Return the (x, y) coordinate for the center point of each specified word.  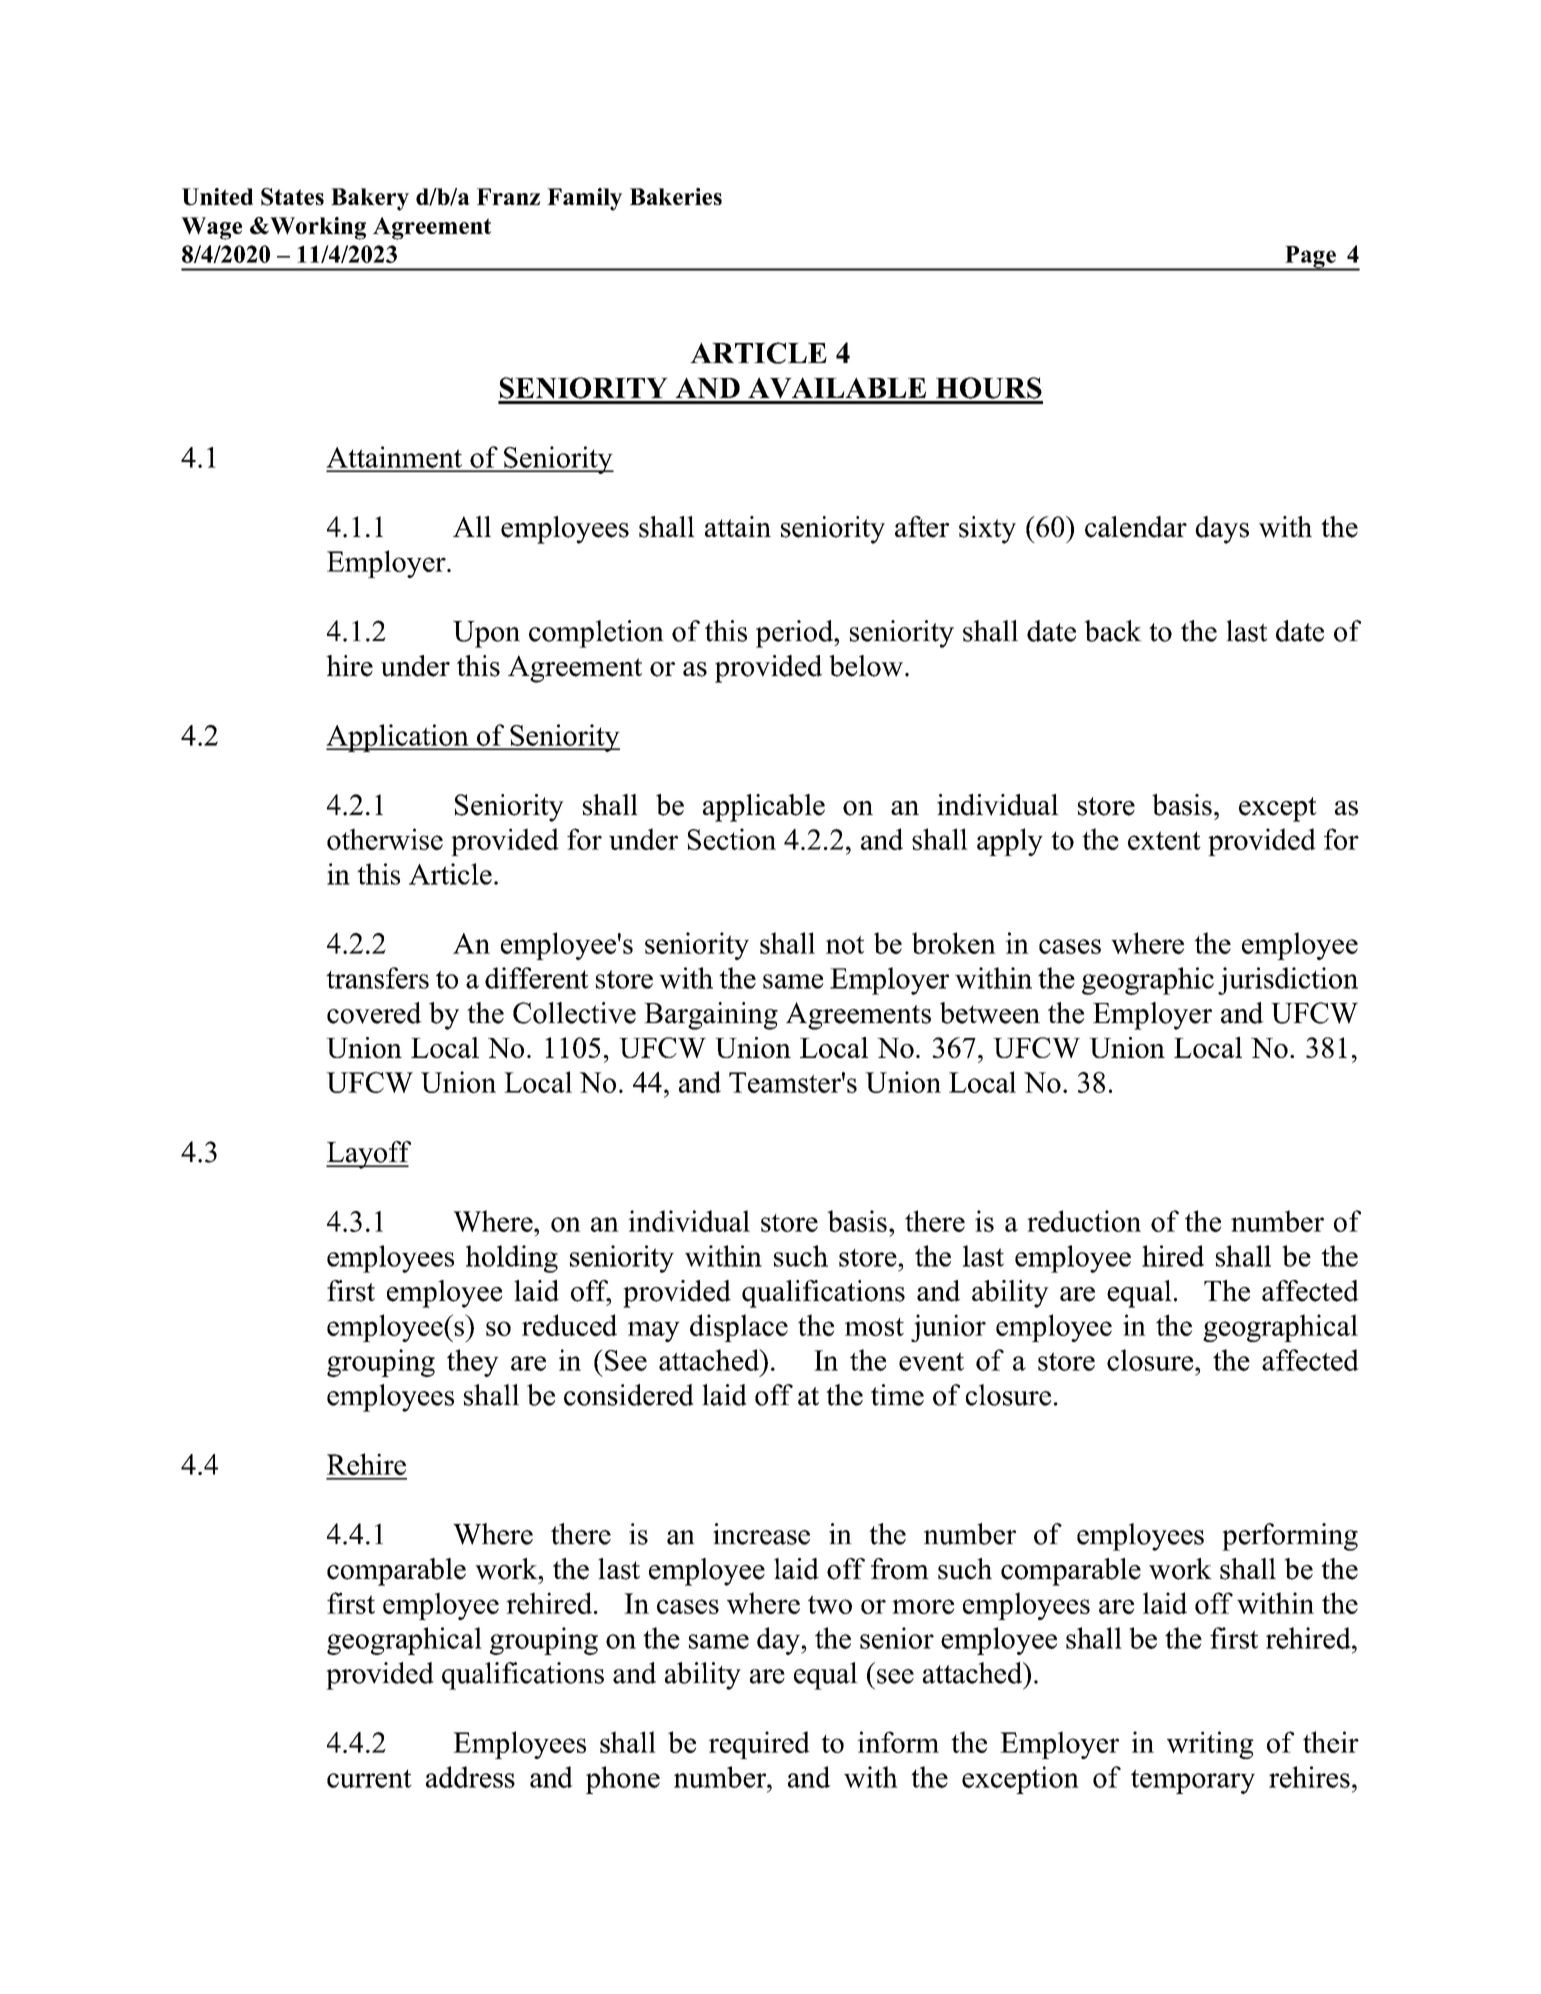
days (1222, 530)
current (369, 1778)
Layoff (368, 1155)
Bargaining (711, 1016)
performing (1290, 1537)
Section (732, 839)
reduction (1084, 1221)
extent (1164, 840)
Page (1310, 258)
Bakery (370, 199)
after (922, 527)
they (473, 1363)
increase (761, 1534)
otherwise (385, 839)
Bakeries (676, 196)
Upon (486, 634)
